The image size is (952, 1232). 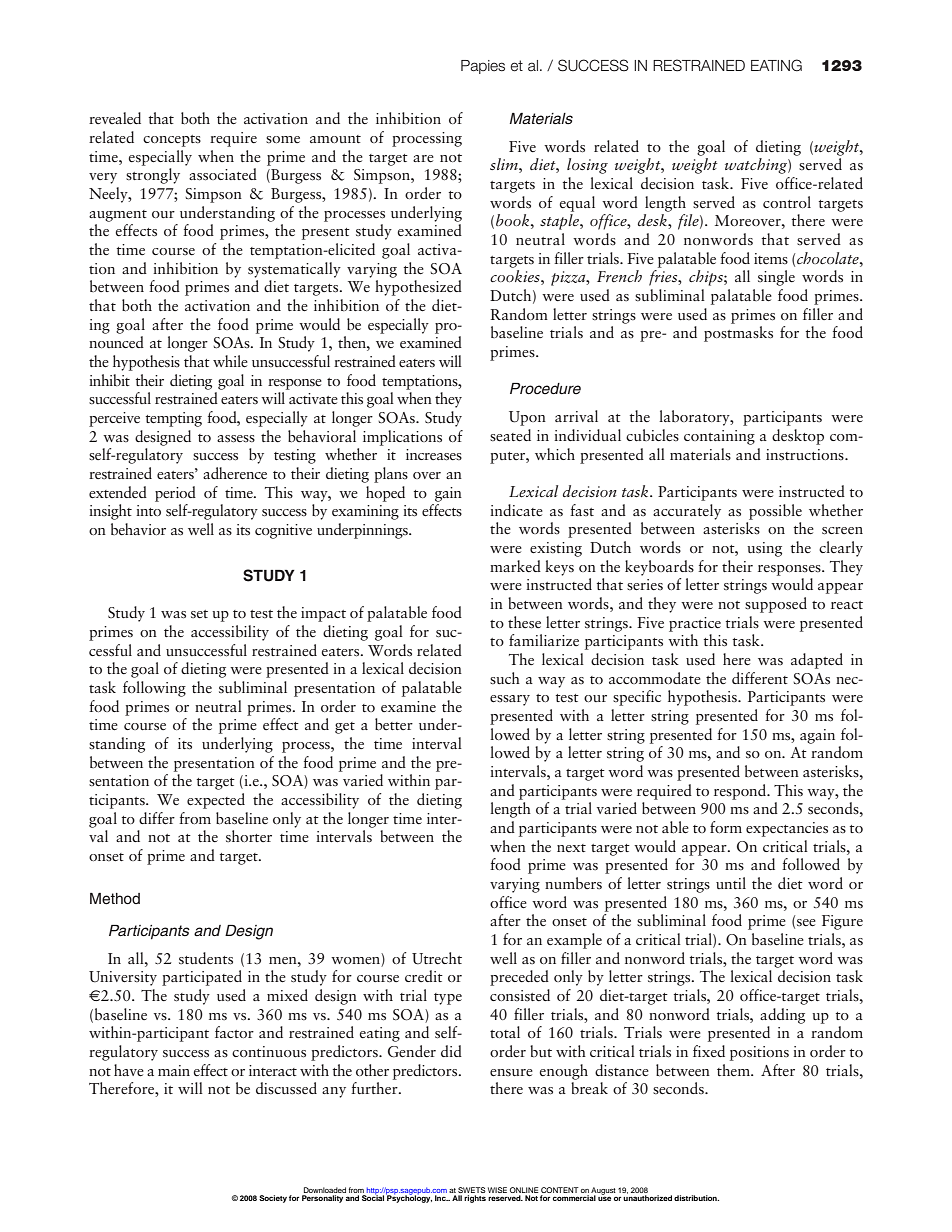 I want to click on are, so click(x=423, y=158).
